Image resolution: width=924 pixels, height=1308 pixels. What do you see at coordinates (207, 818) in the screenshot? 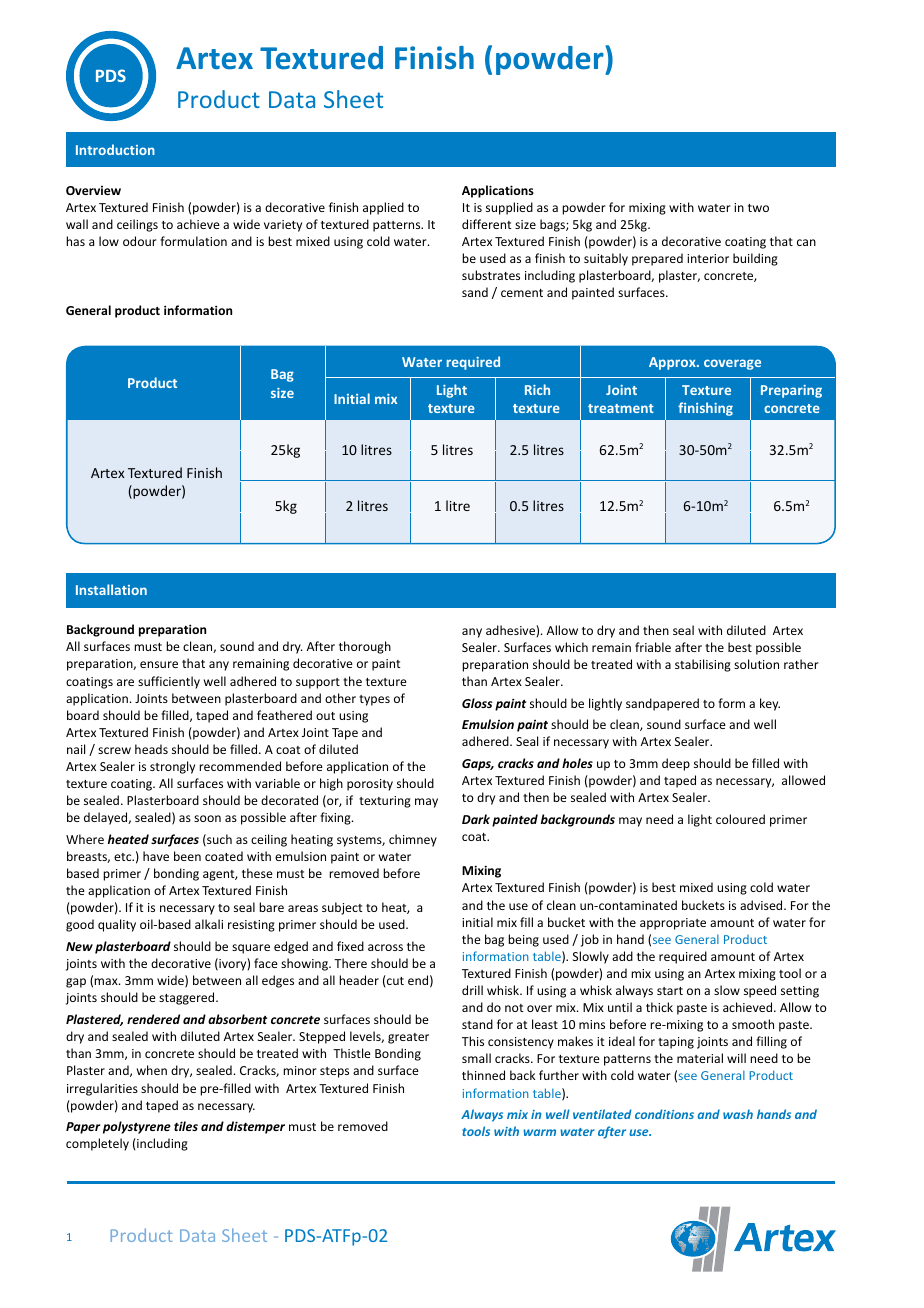
I see `soon` at bounding box center [207, 818].
